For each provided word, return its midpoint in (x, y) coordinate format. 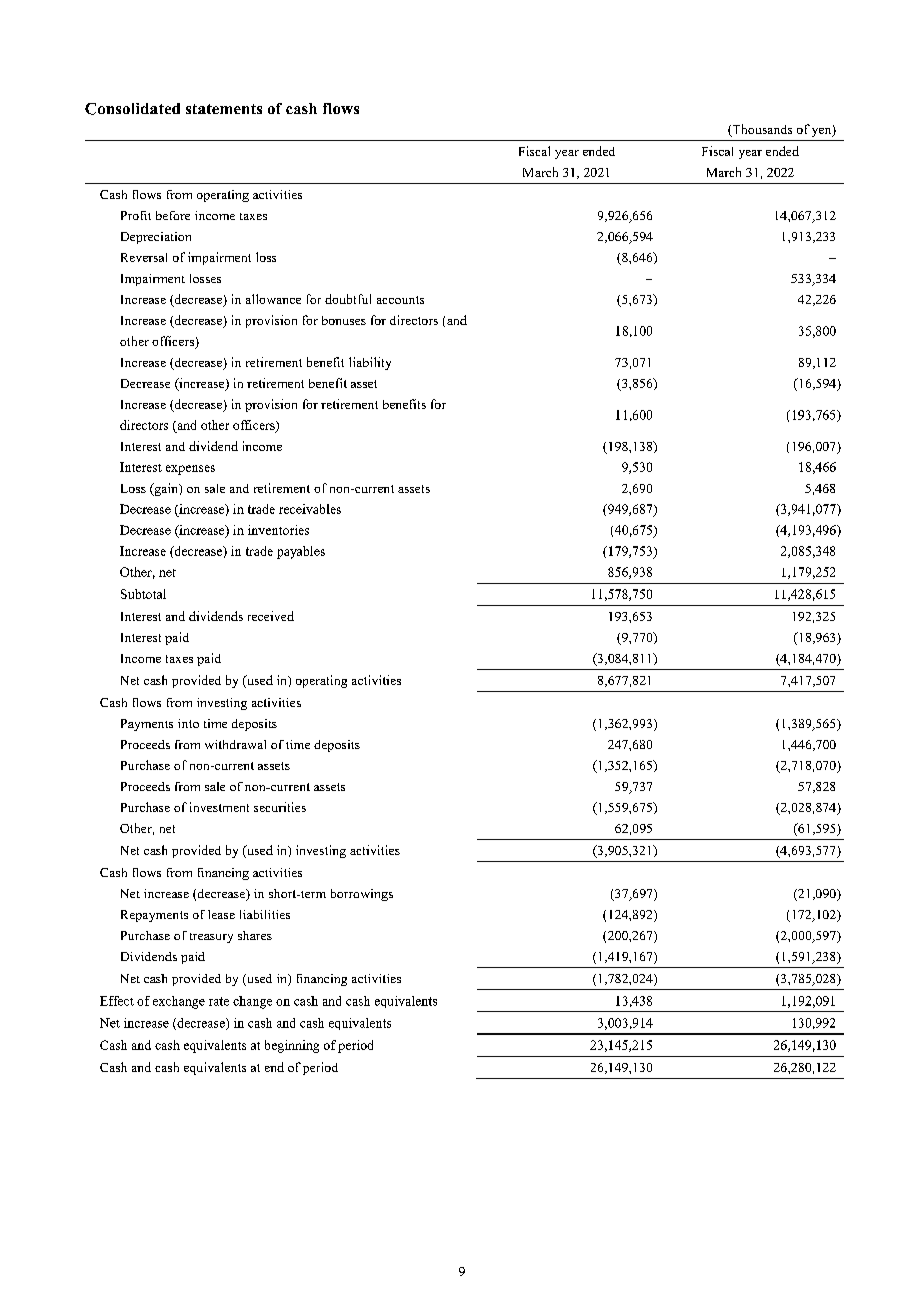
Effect (117, 1001)
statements (224, 109)
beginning (292, 1046)
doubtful (348, 299)
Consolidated (132, 109)
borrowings (362, 895)
